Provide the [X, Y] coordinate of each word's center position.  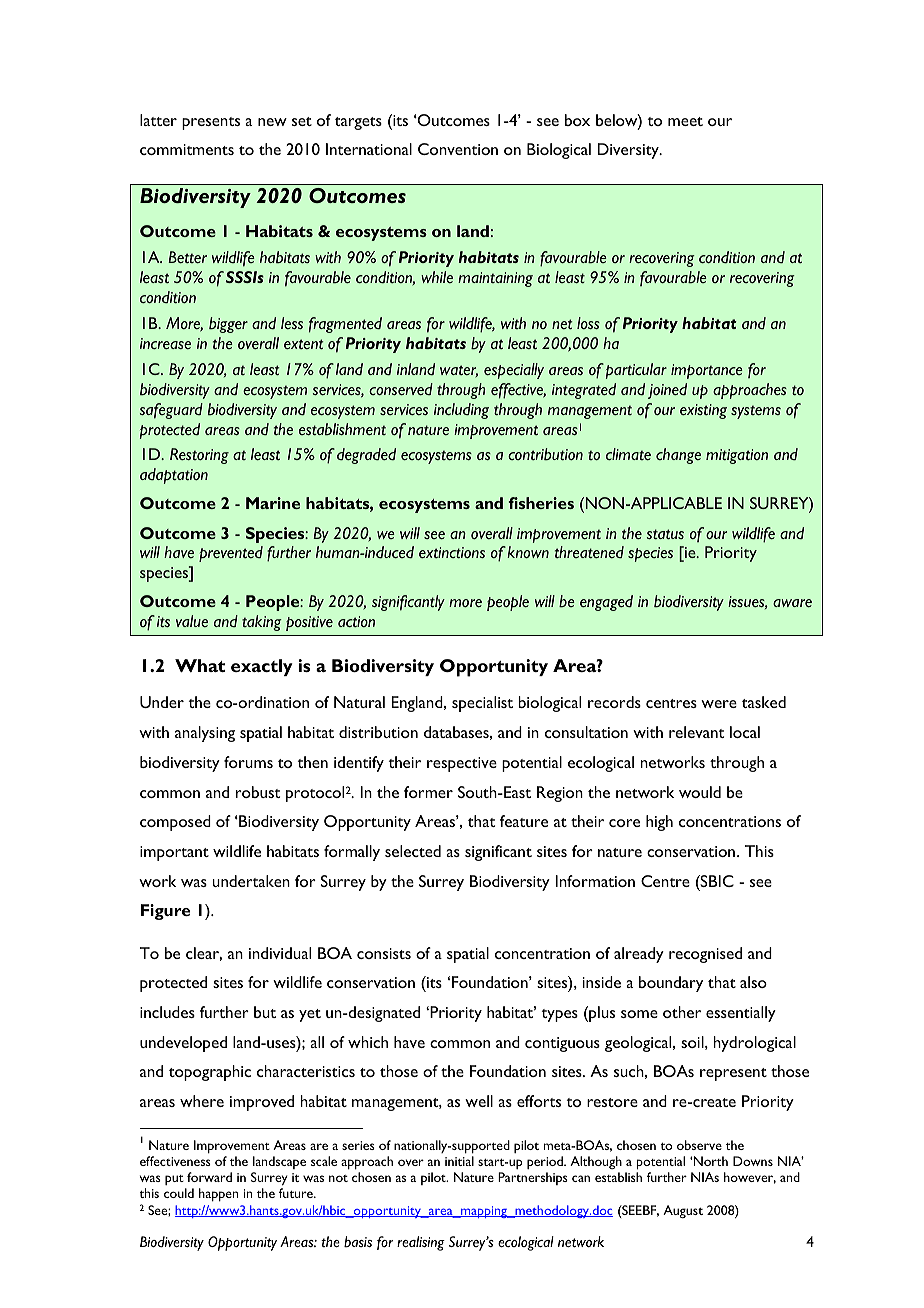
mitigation [737, 456]
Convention [458, 149]
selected [413, 851]
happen [218, 1195]
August [683, 1211]
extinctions [452, 552]
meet [685, 121]
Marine [273, 503]
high [659, 823]
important [174, 853]
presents [211, 123]
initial [459, 1161]
